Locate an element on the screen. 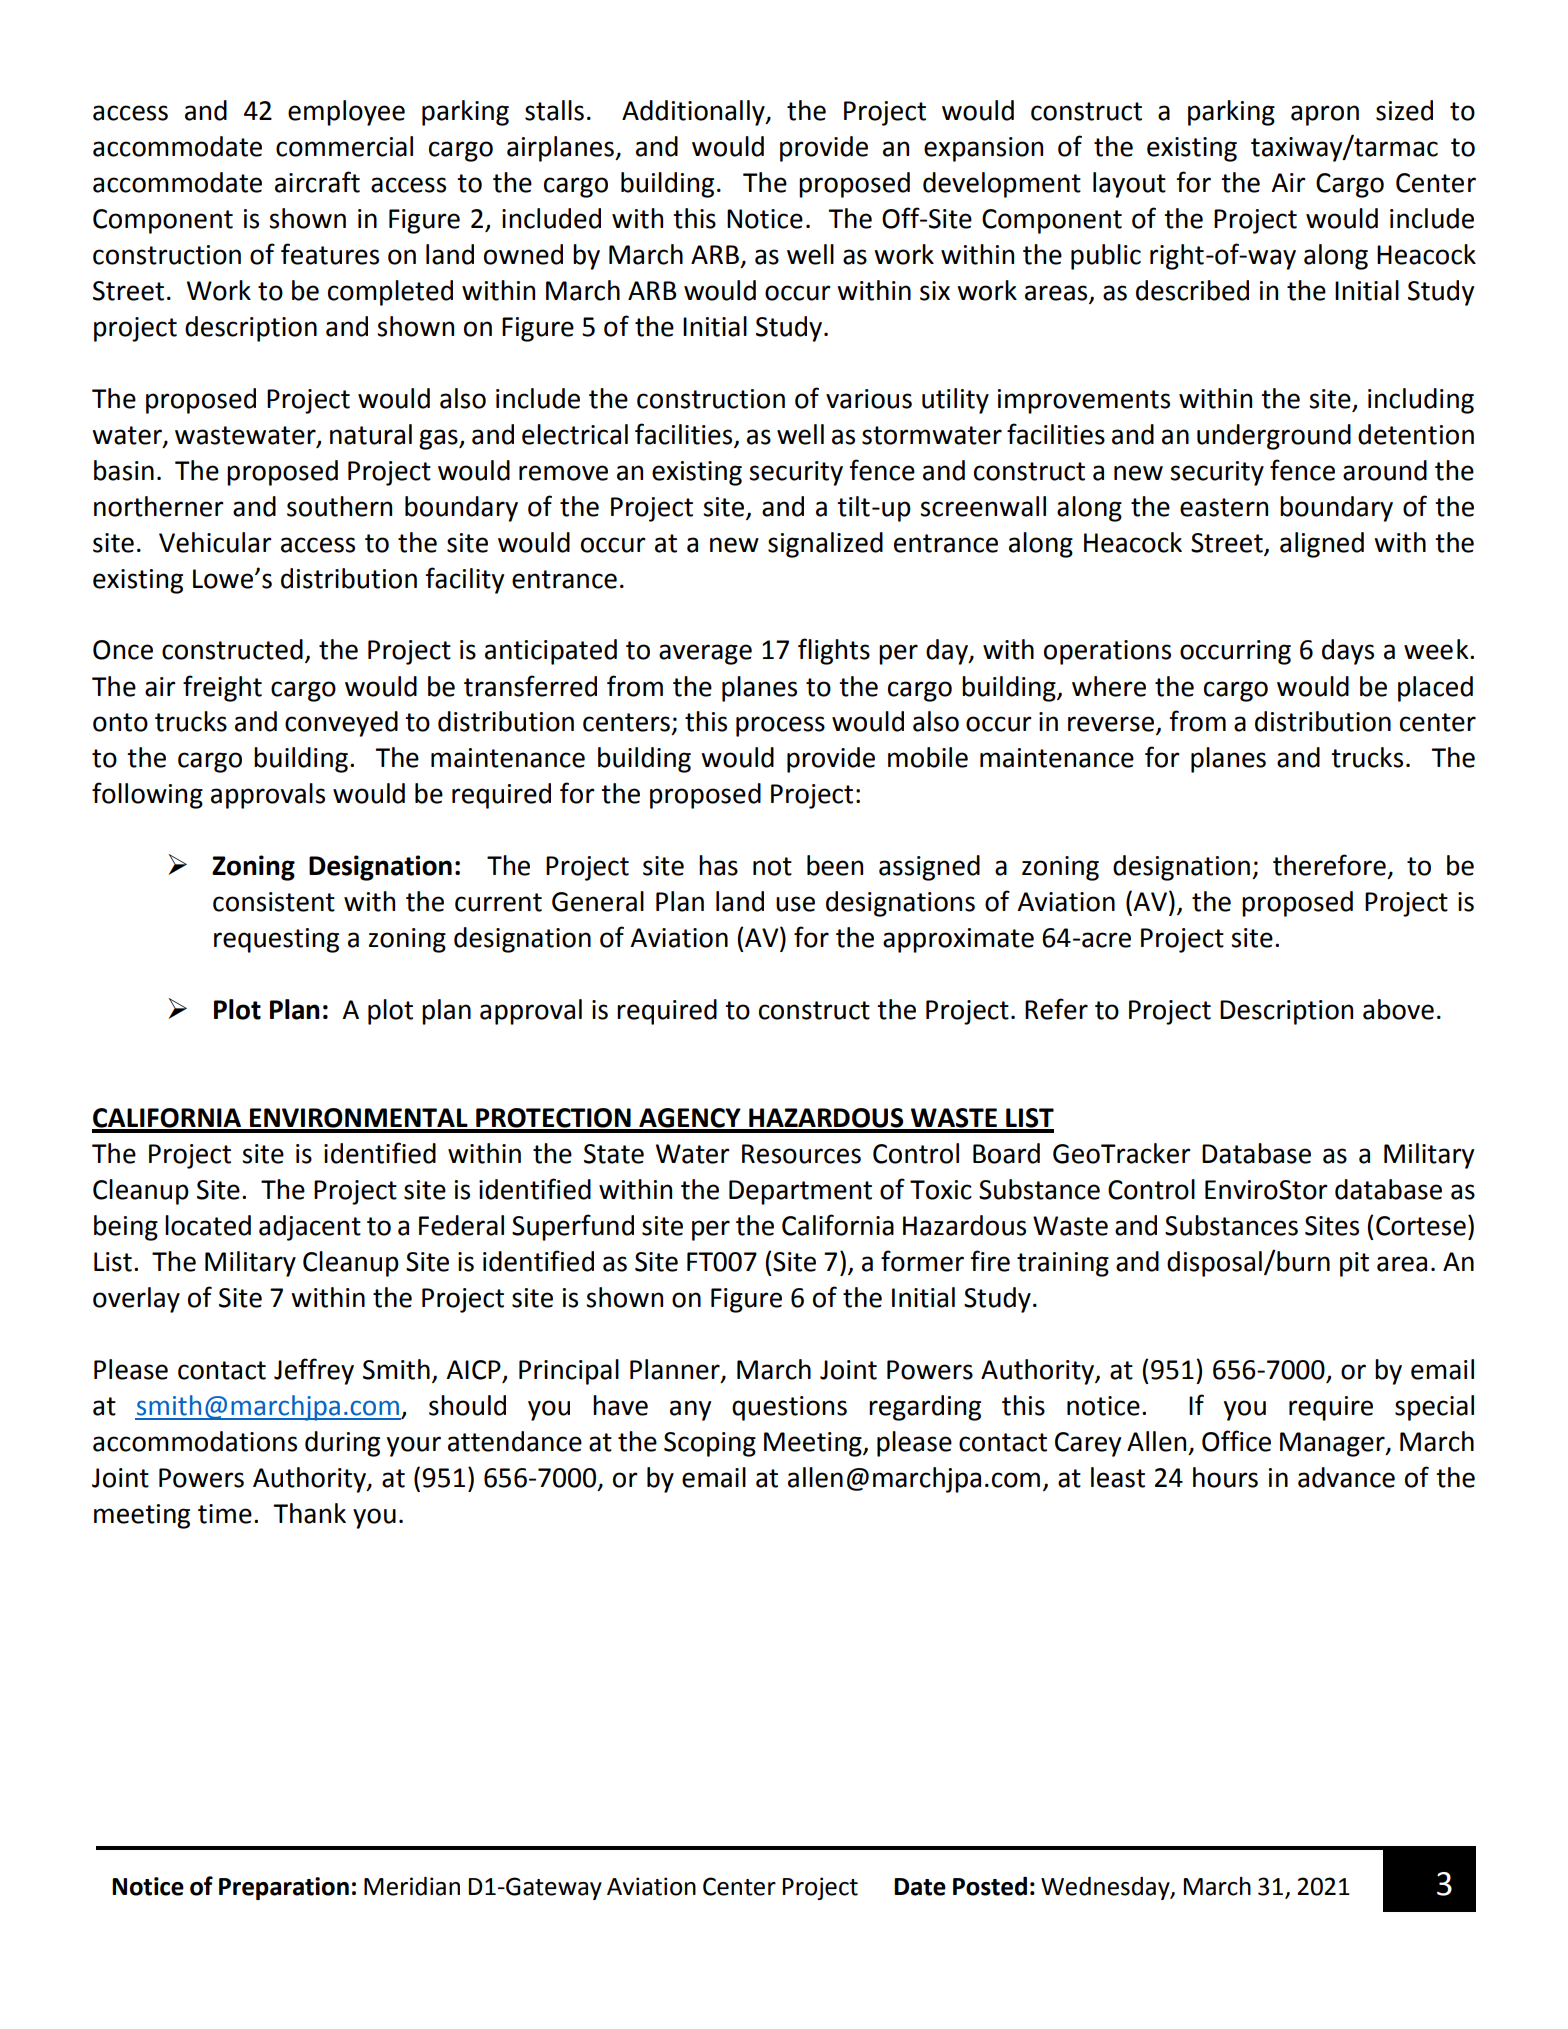 The width and height of the screenshot is (1568, 2029). above is located at coordinates (1398, 1009).
